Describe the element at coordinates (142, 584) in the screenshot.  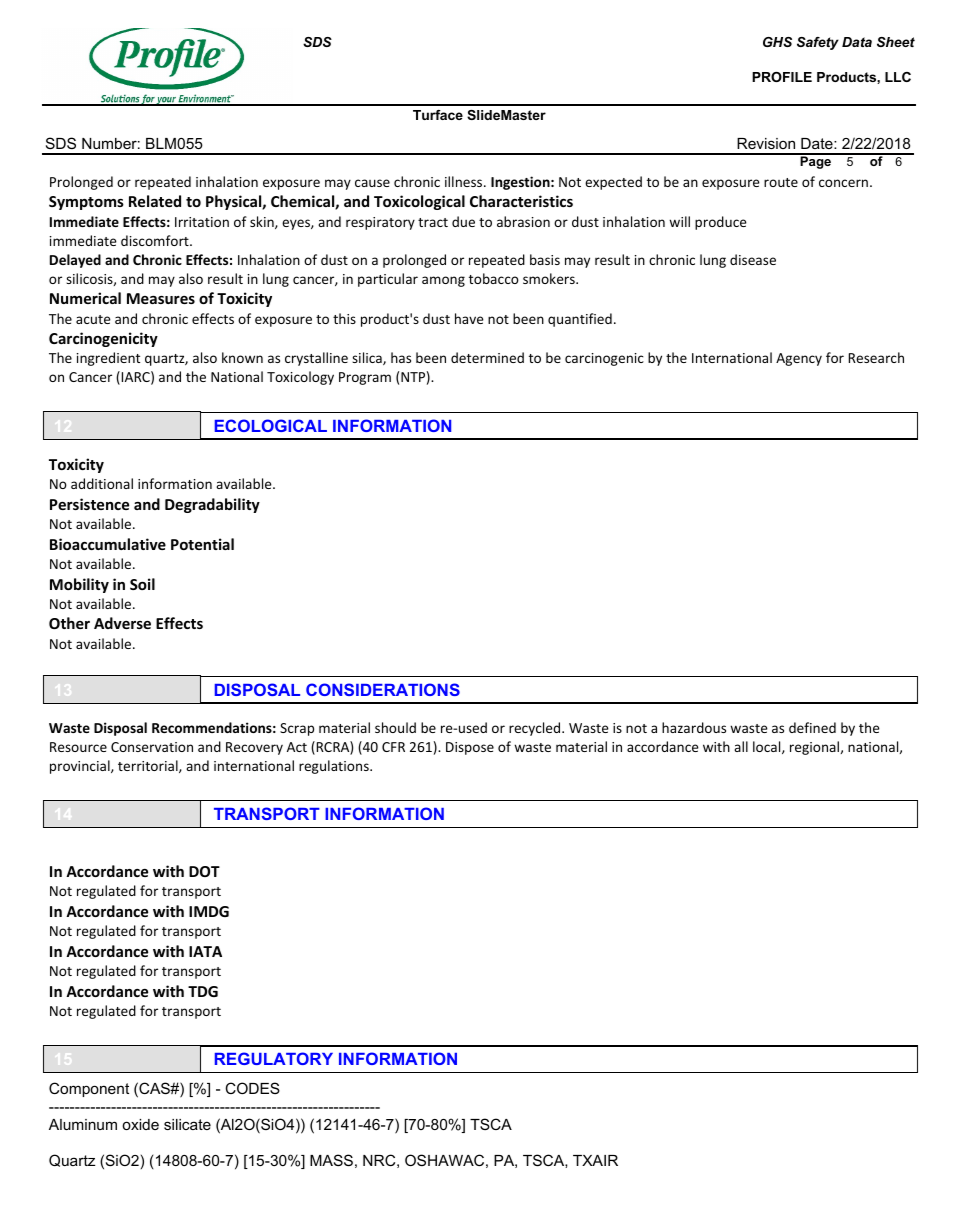
I see `Soil` at that location.
